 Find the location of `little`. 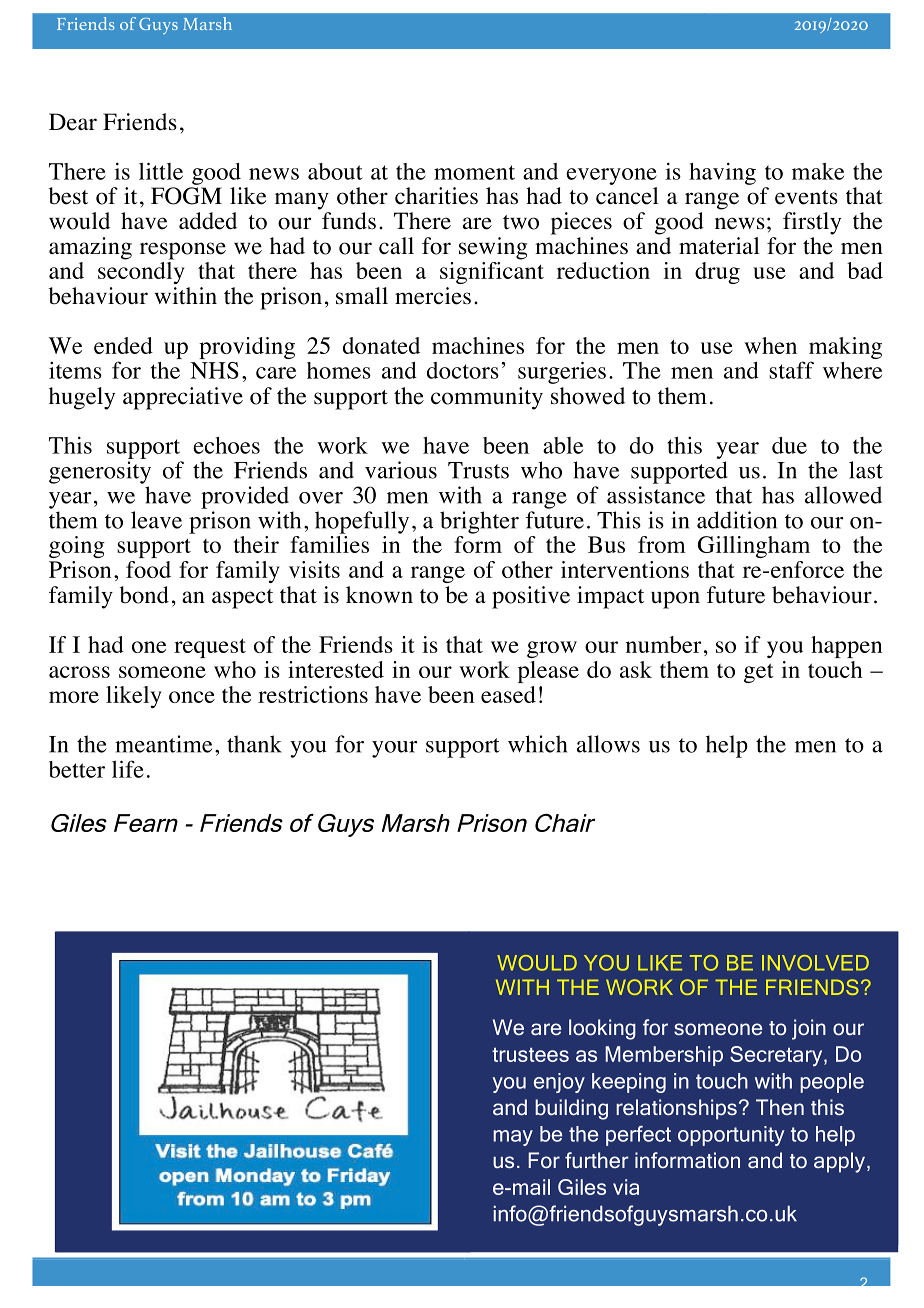

little is located at coordinates (161, 171).
